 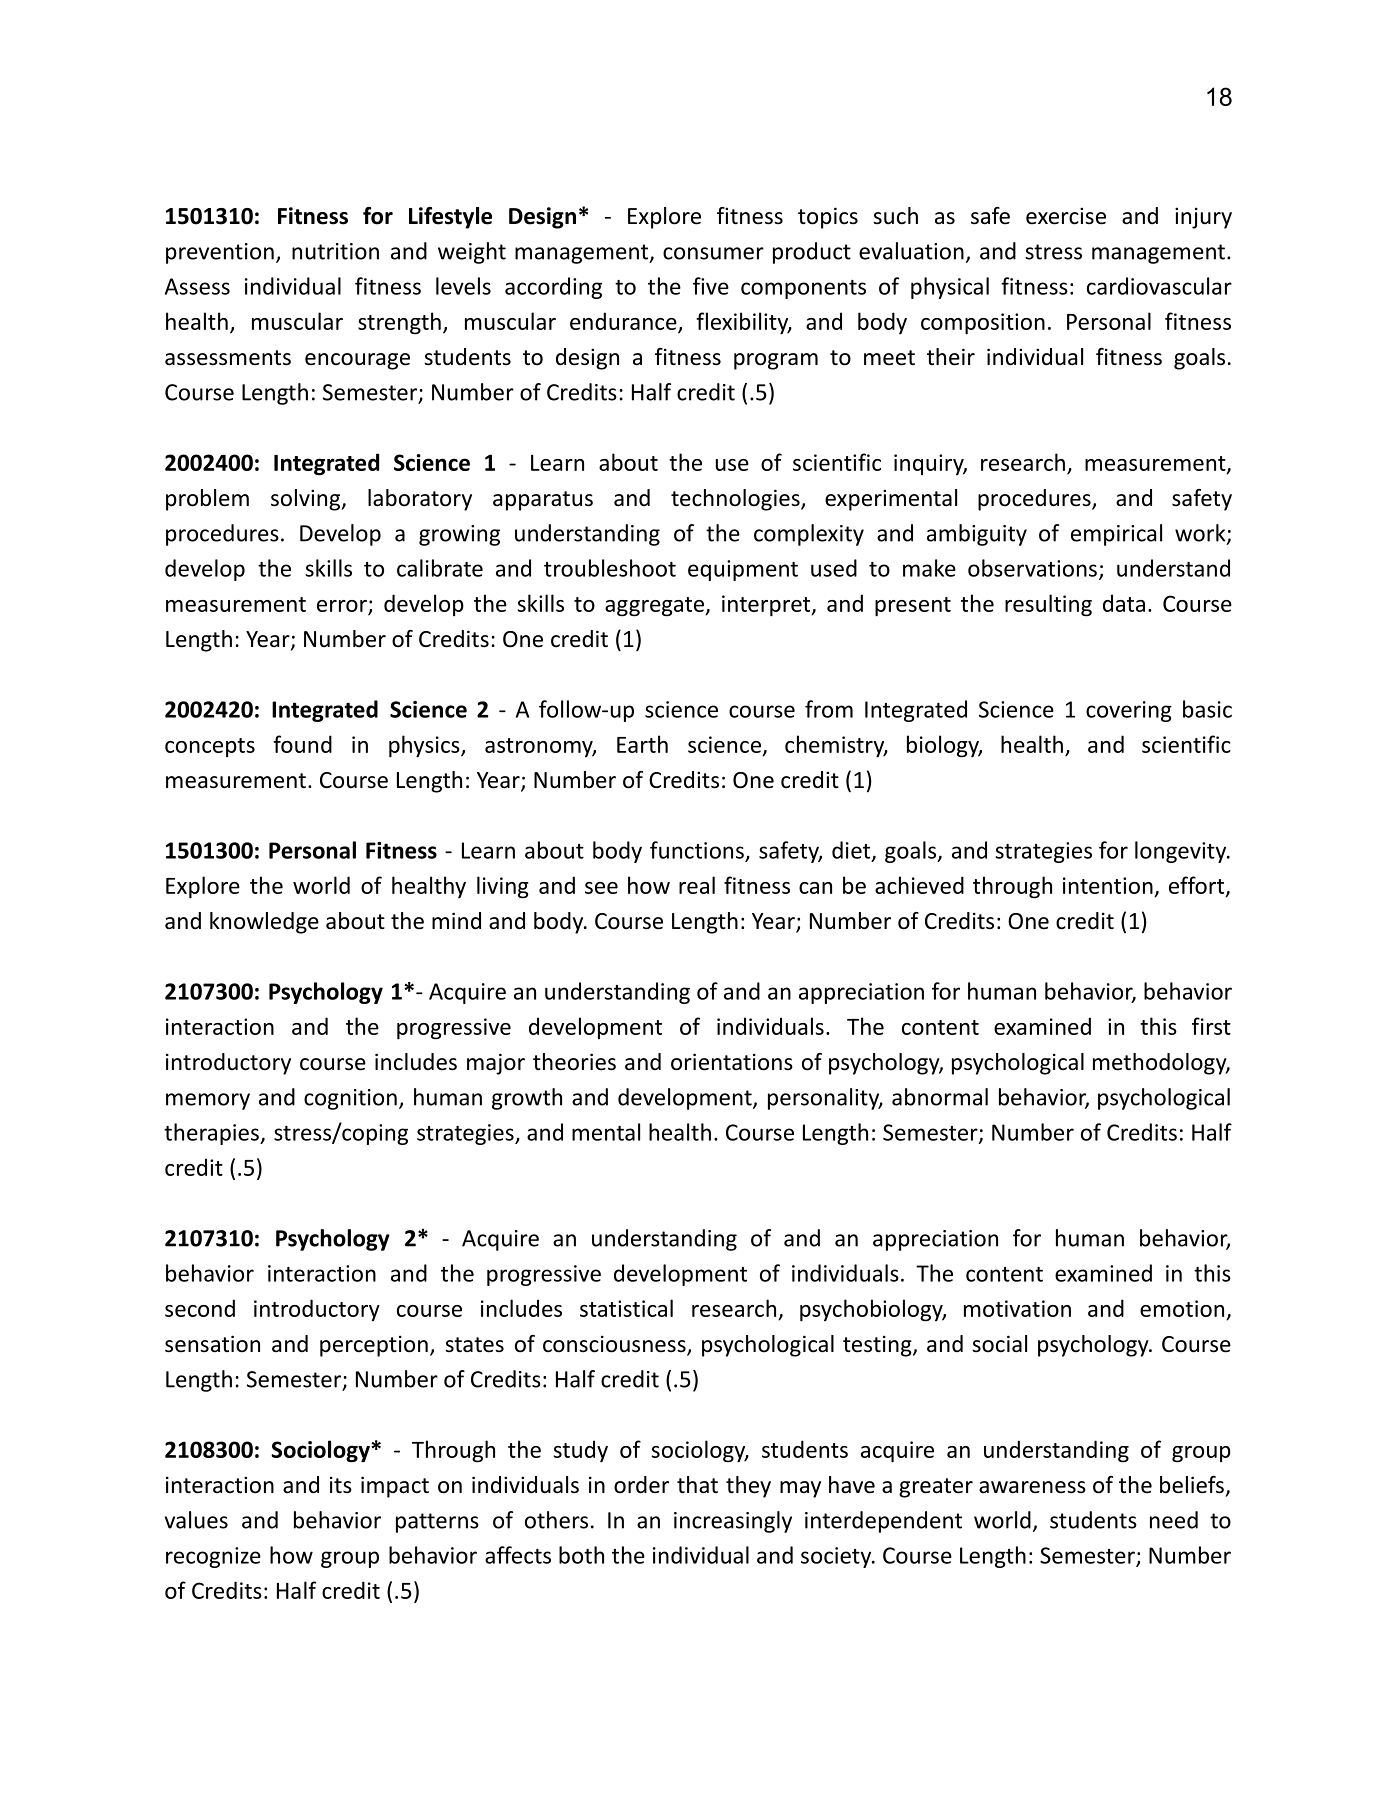 What do you see at coordinates (212, 1134) in the page?
I see `therapies` at bounding box center [212, 1134].
